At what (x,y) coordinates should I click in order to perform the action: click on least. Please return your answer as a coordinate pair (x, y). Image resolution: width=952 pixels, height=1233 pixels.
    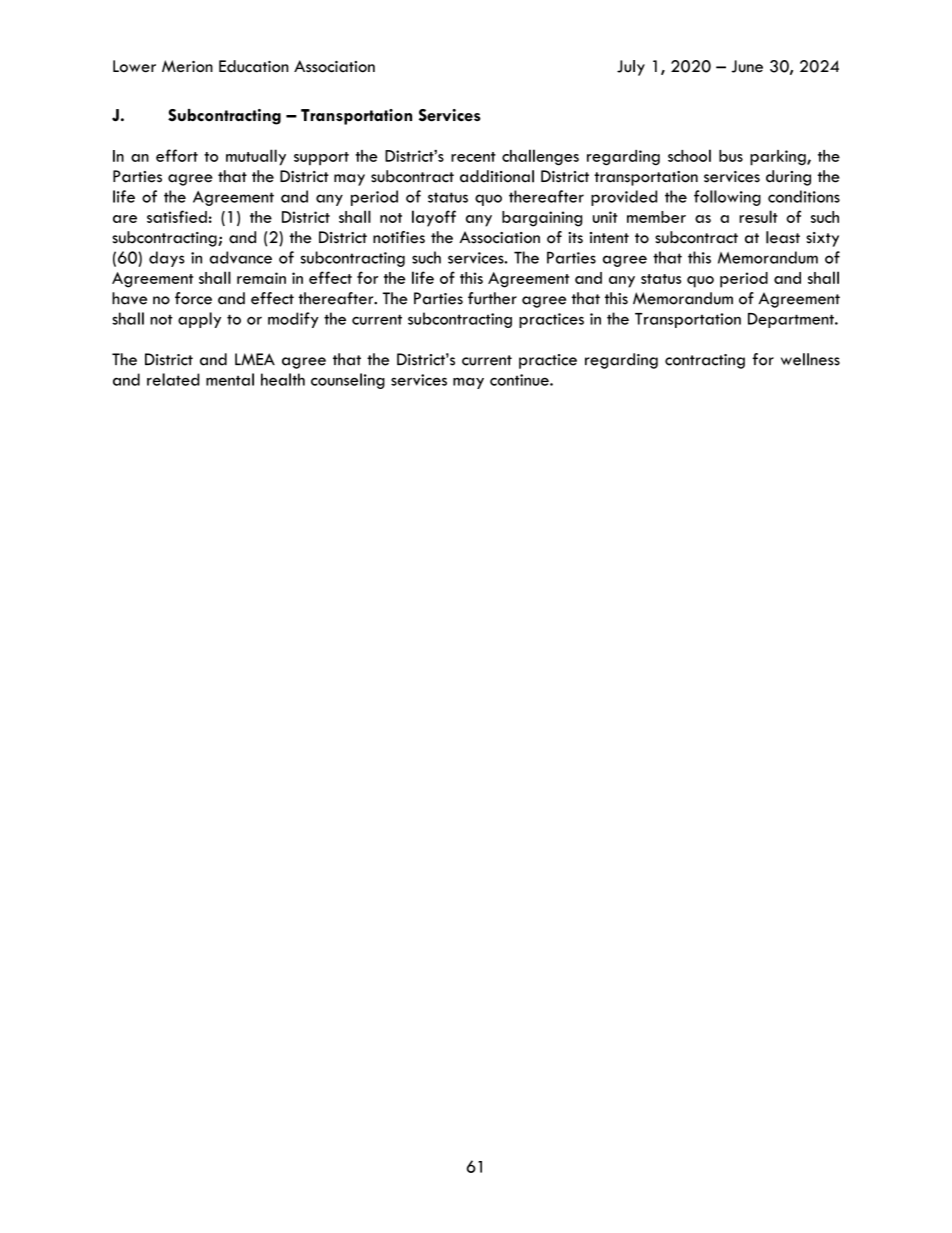
    Looking at the image, I should click on (783, 237).
